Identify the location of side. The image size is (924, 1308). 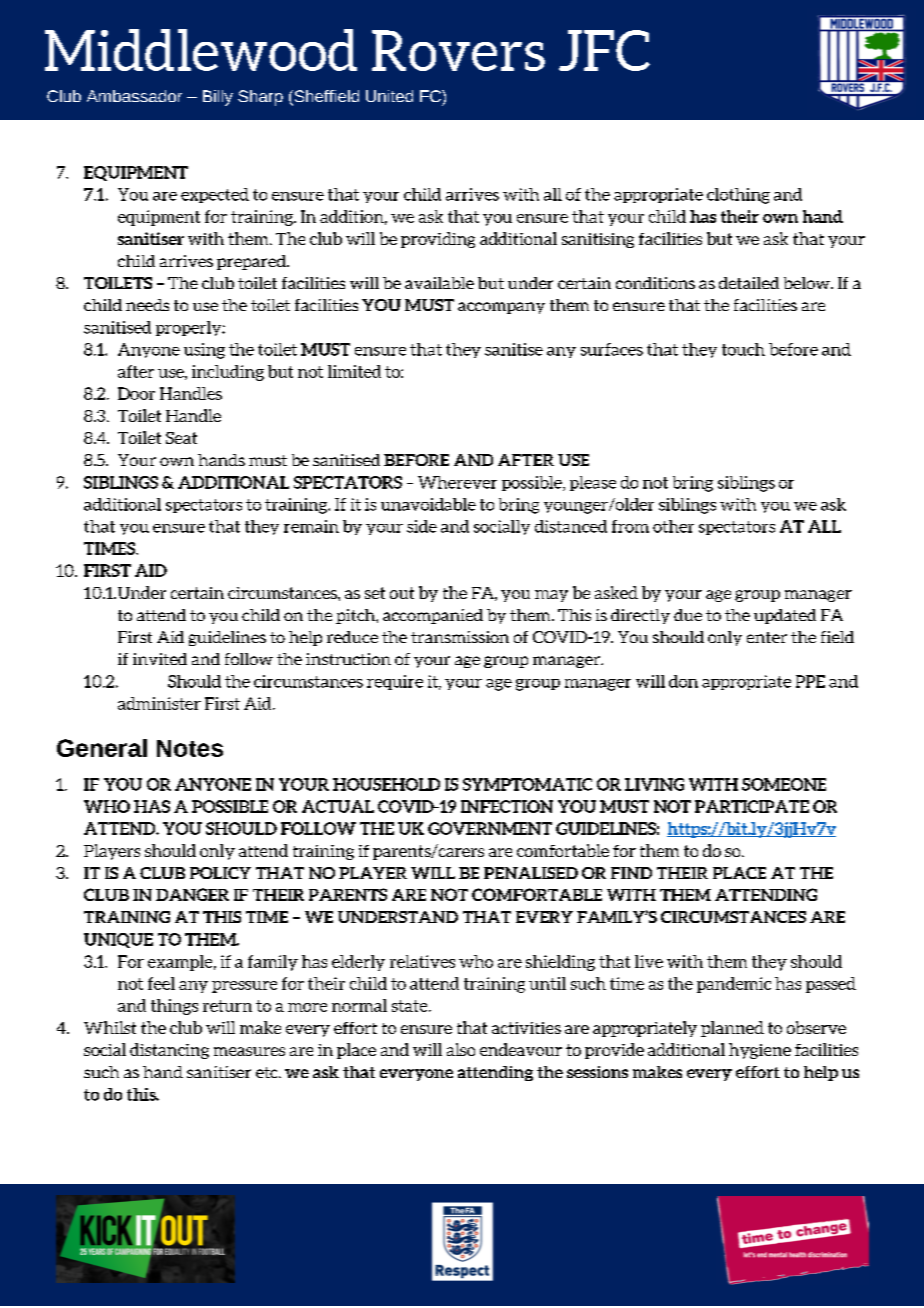
(422, 526).
